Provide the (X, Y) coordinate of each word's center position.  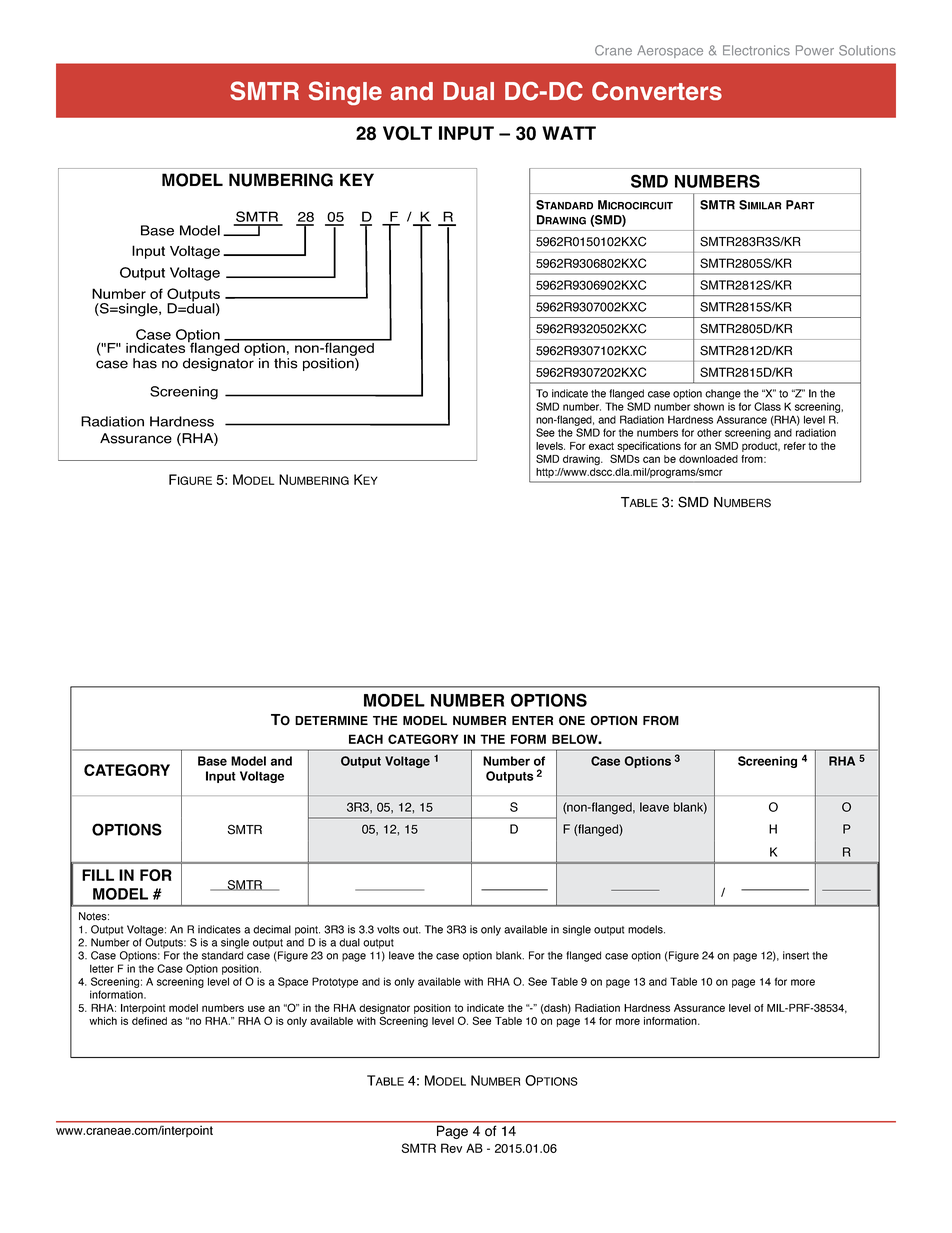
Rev (451, 1148)
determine (331, 720)
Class (767, 406)
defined (149, 1021)
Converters (657, 91)
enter (532, 720)
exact (601, 446)
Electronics (756, 50)
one (572, 720)
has (145, 363)
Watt (569, 133)
